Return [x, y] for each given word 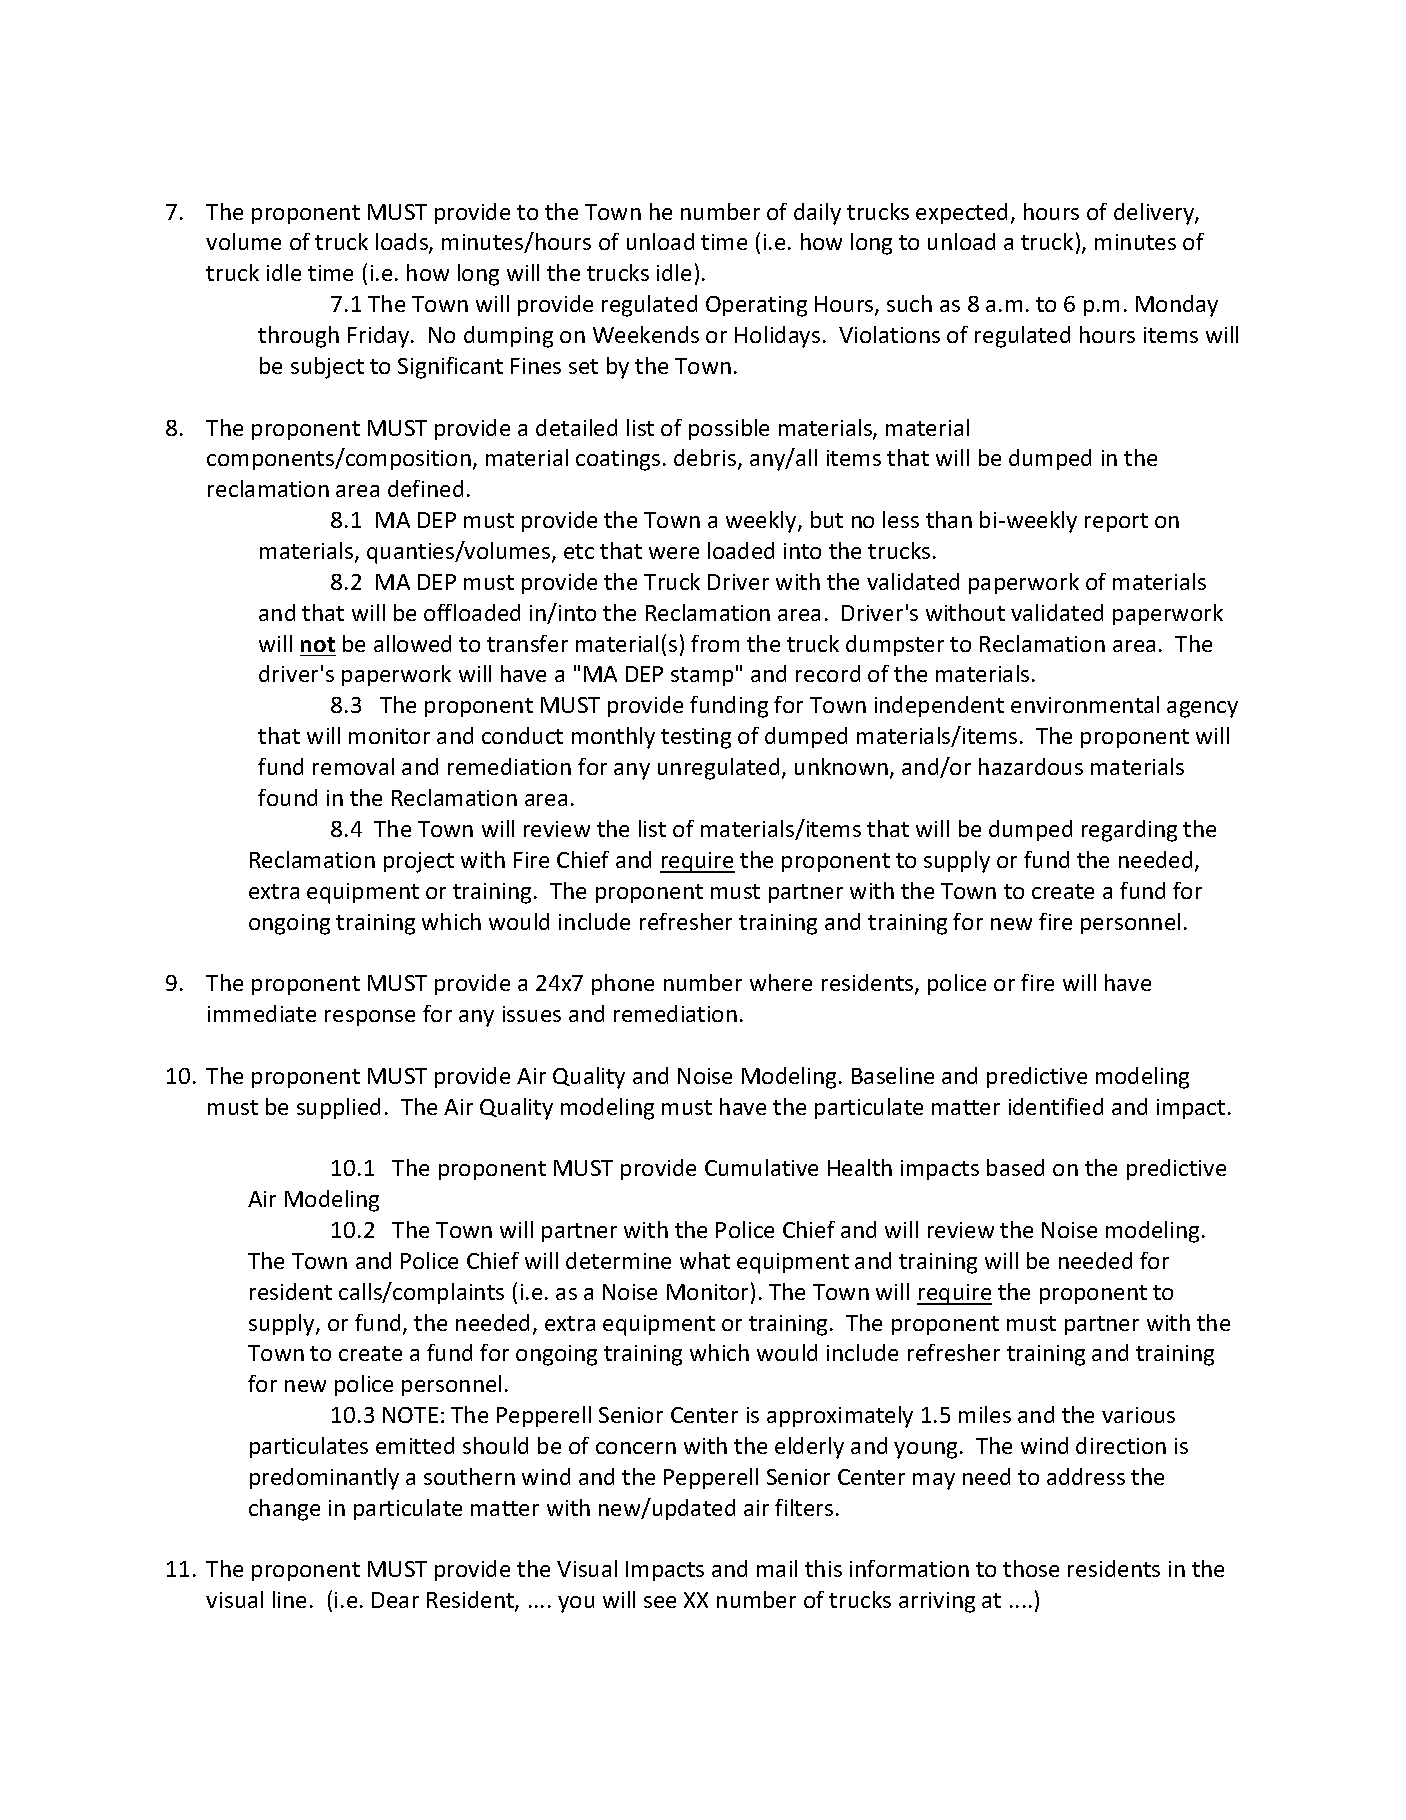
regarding [1129, 831]
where [781, 982]
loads [403, 243]
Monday [1177, 306]
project [419, 862]
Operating [756, 306]
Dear [395, 1600]
